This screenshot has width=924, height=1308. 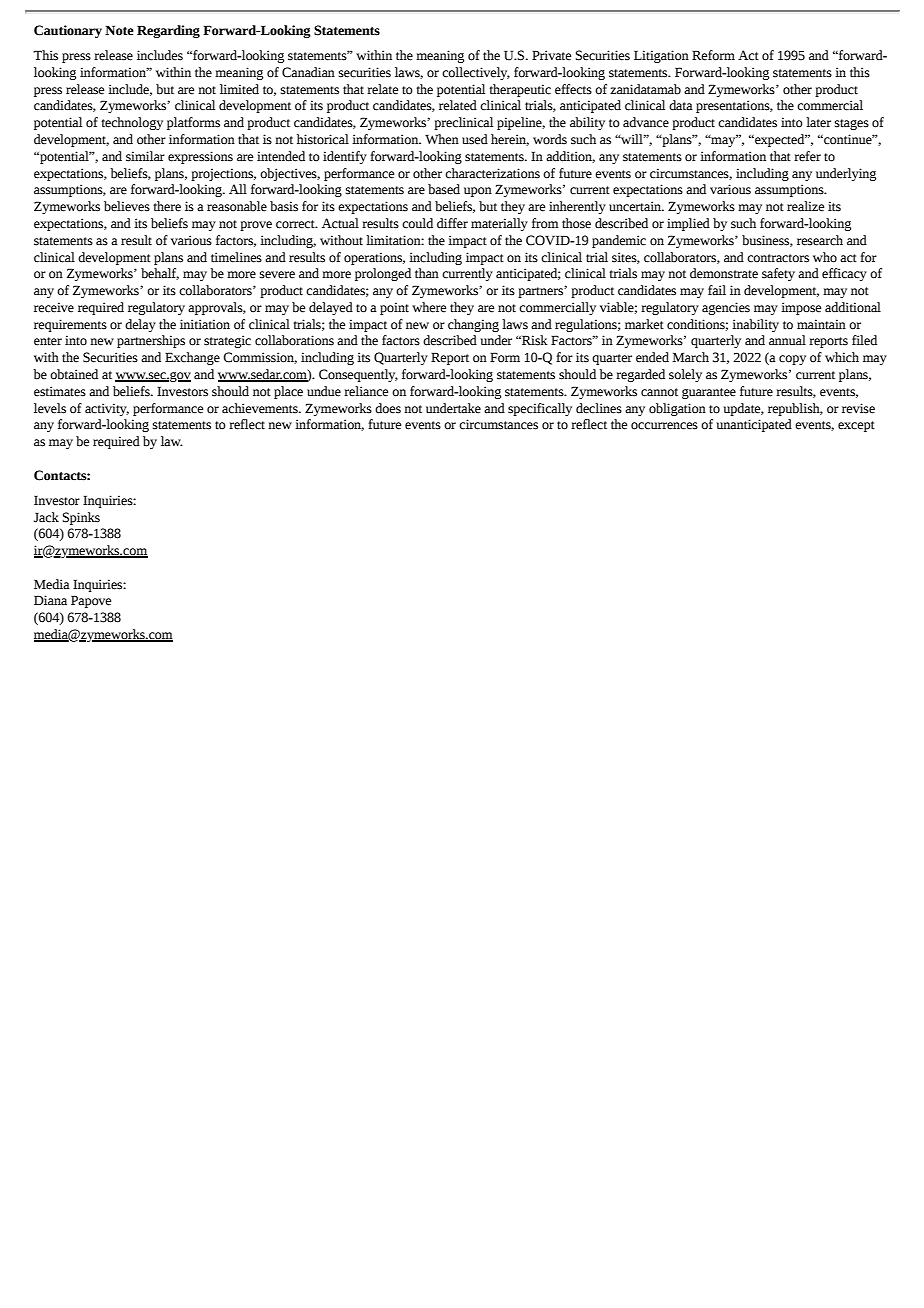 I want to click on based, so click(x=444, y=189).
